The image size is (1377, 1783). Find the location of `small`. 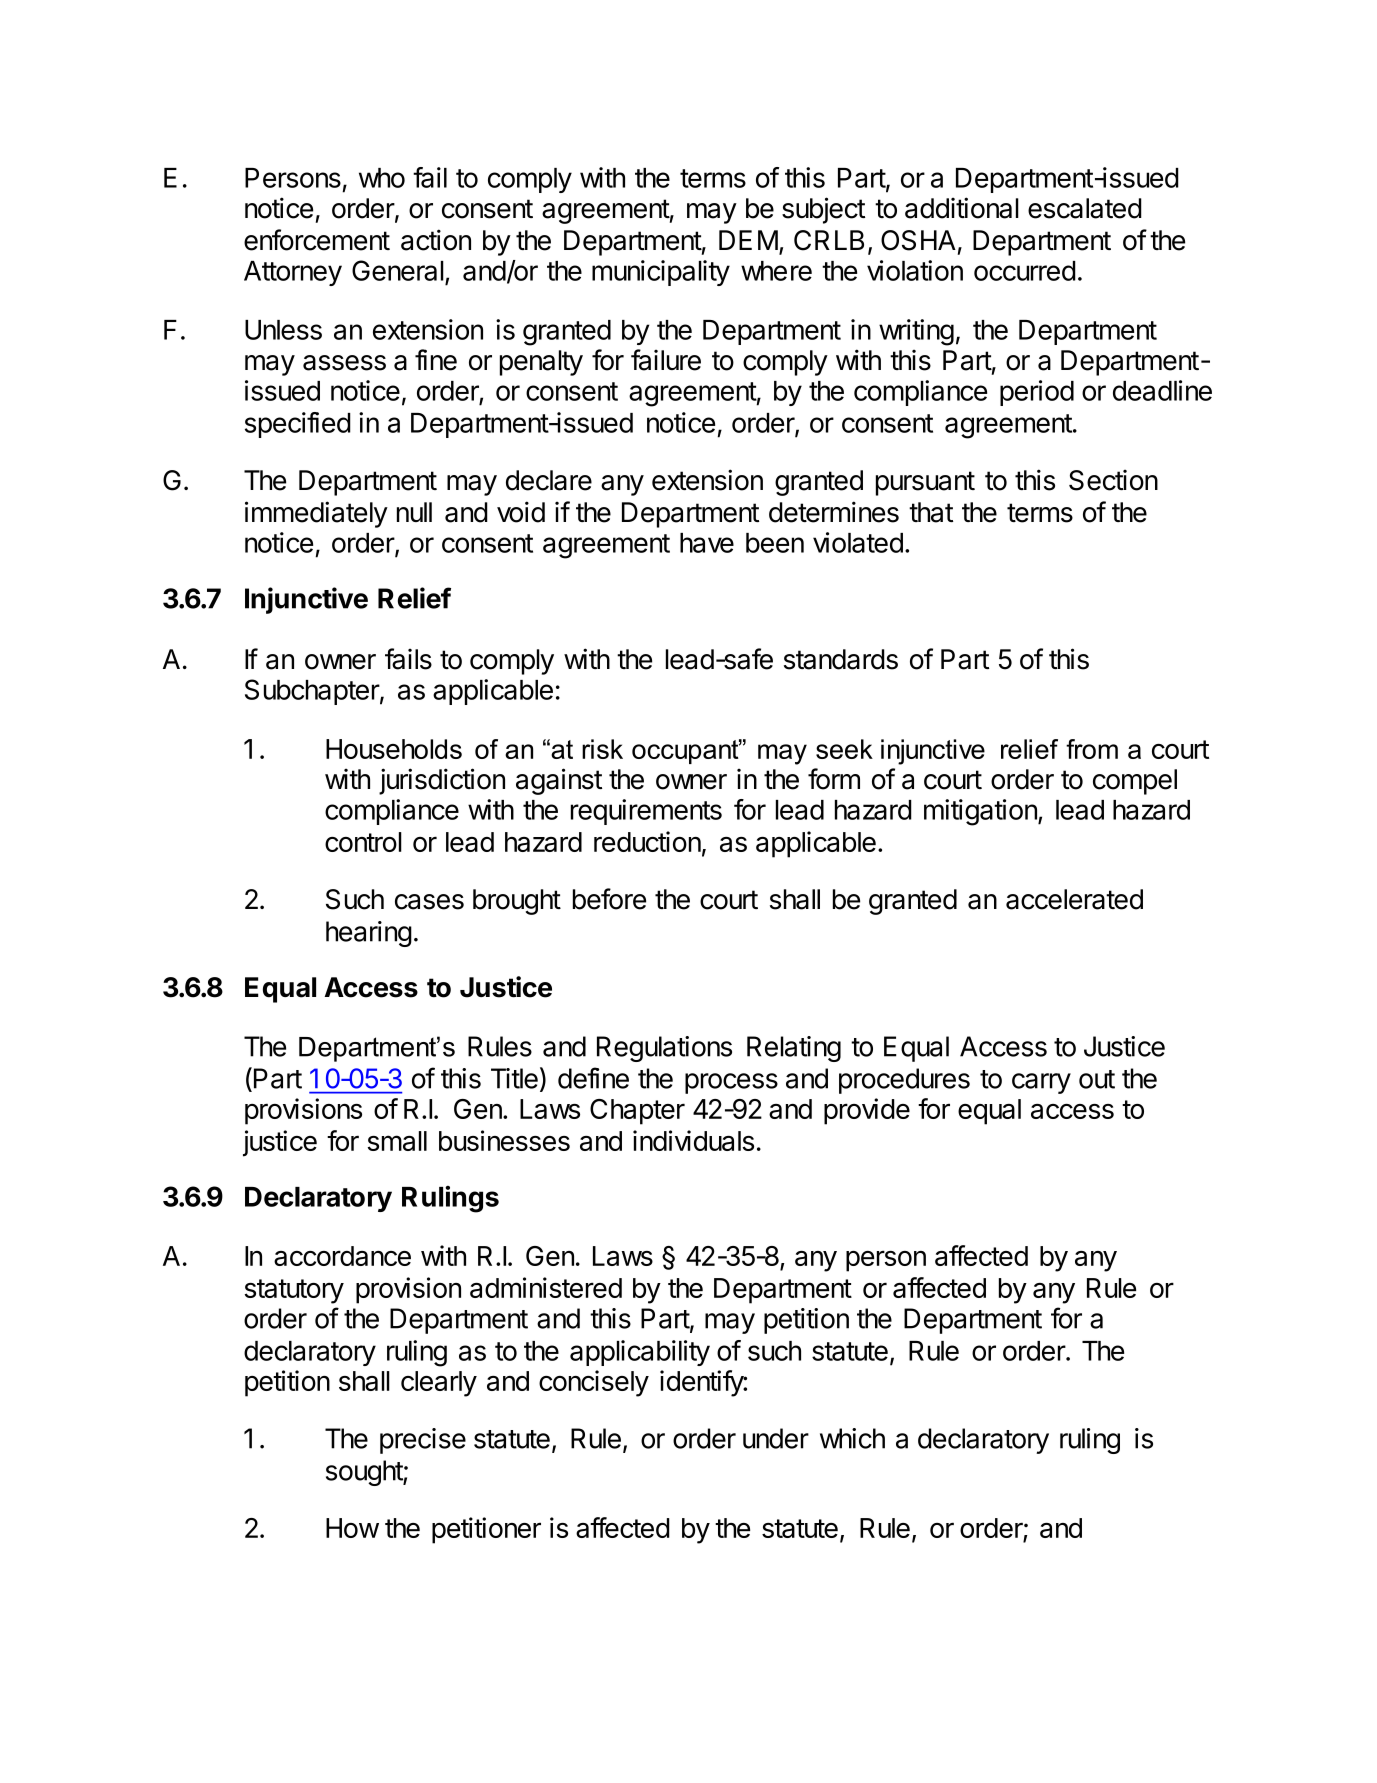

small is located at coordinates (397, 1141).
